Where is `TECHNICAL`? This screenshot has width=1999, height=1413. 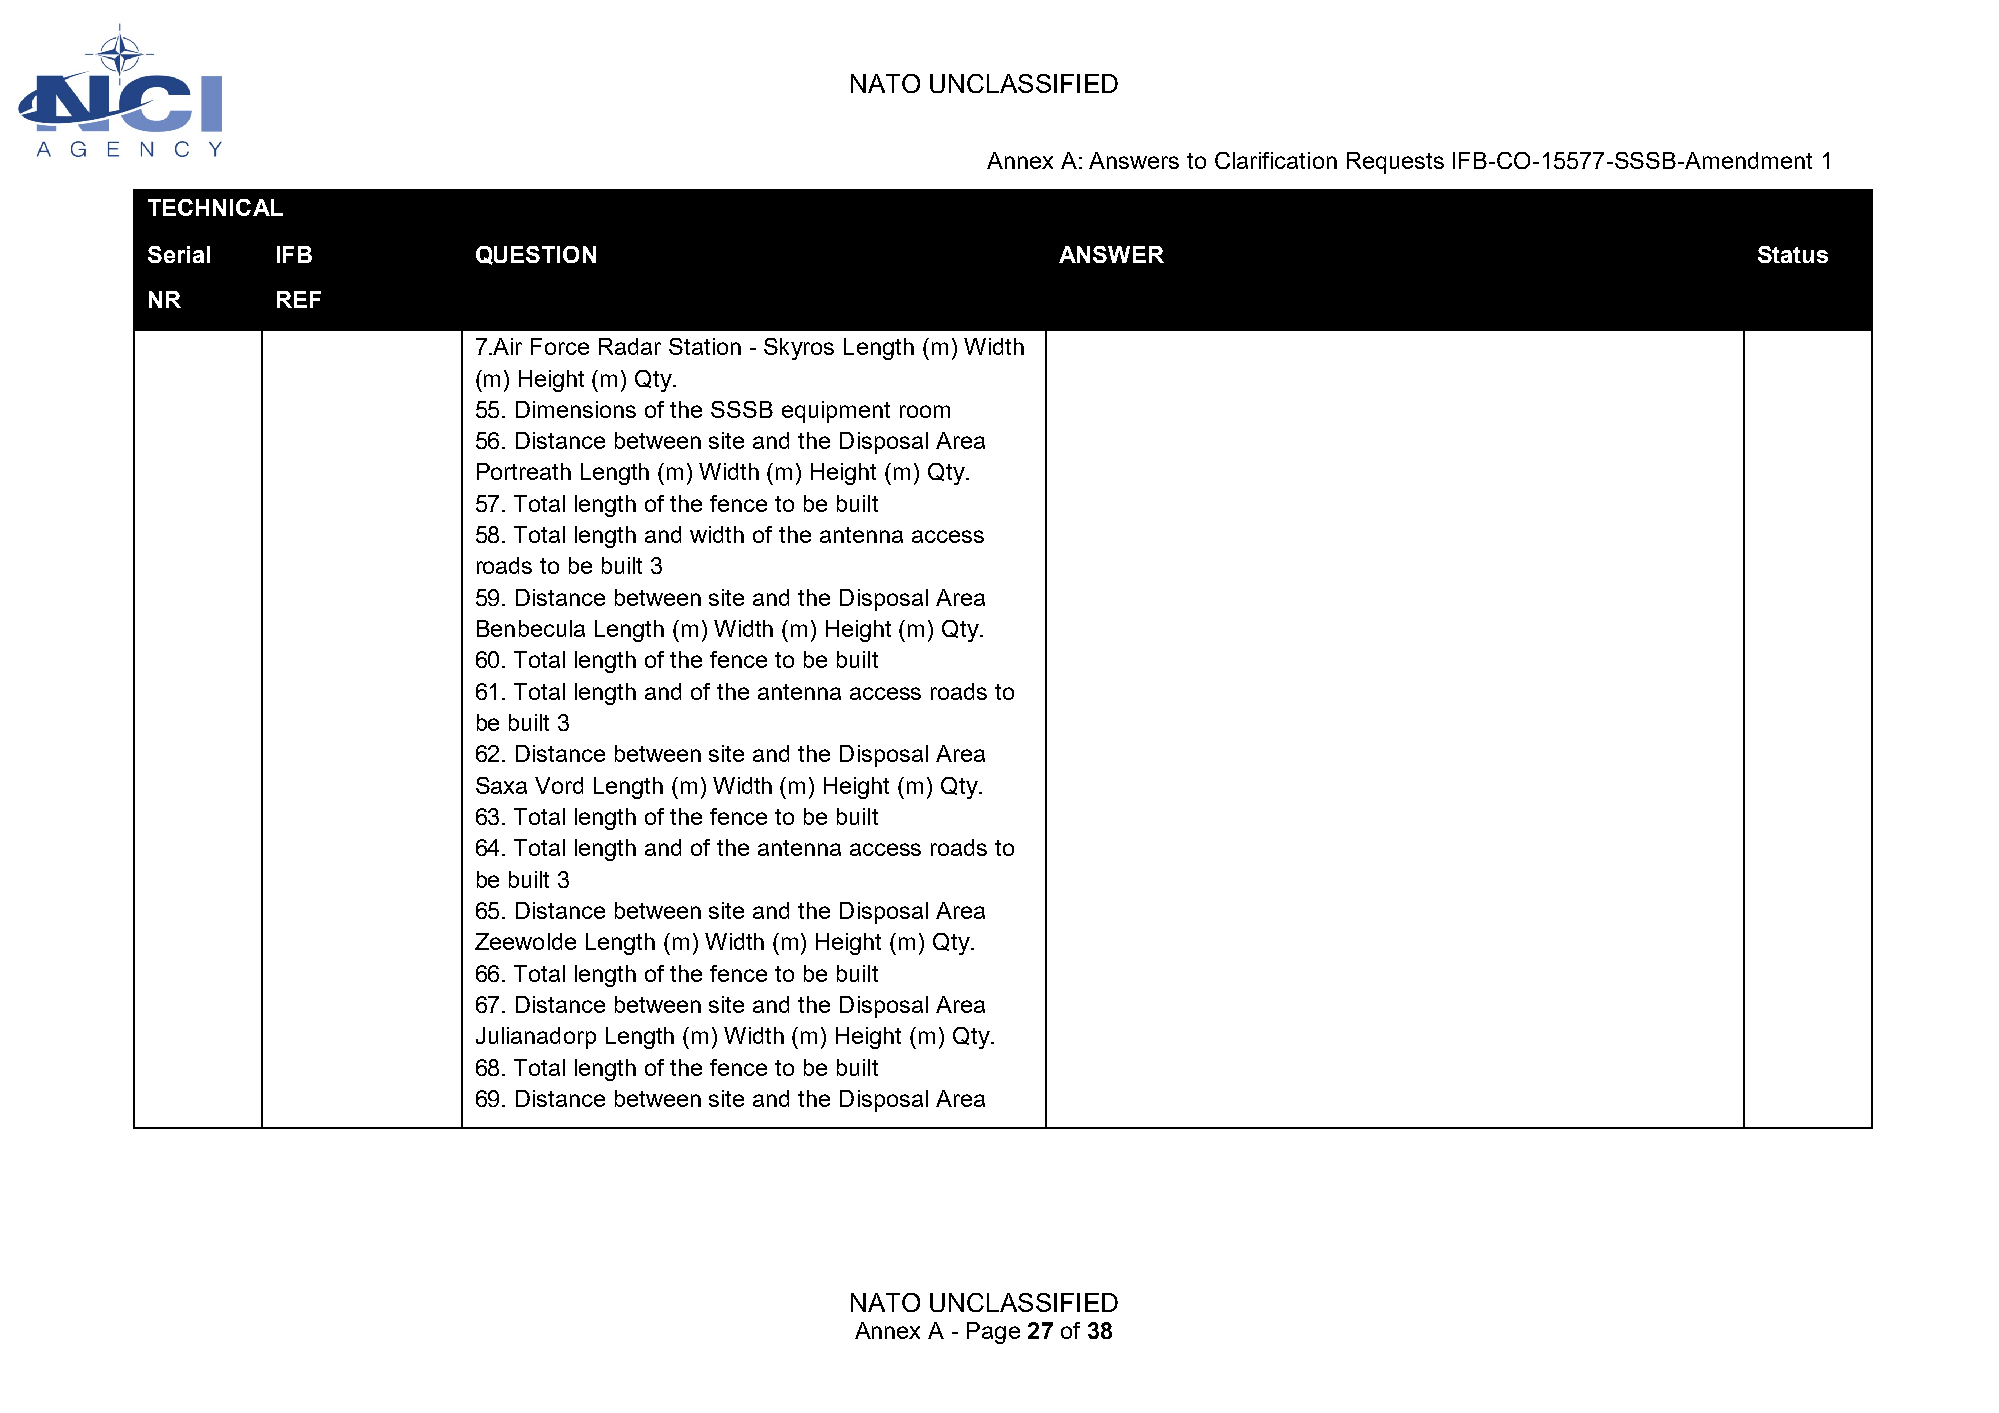 TECHNICAL is located at coordinates (215, 207).
